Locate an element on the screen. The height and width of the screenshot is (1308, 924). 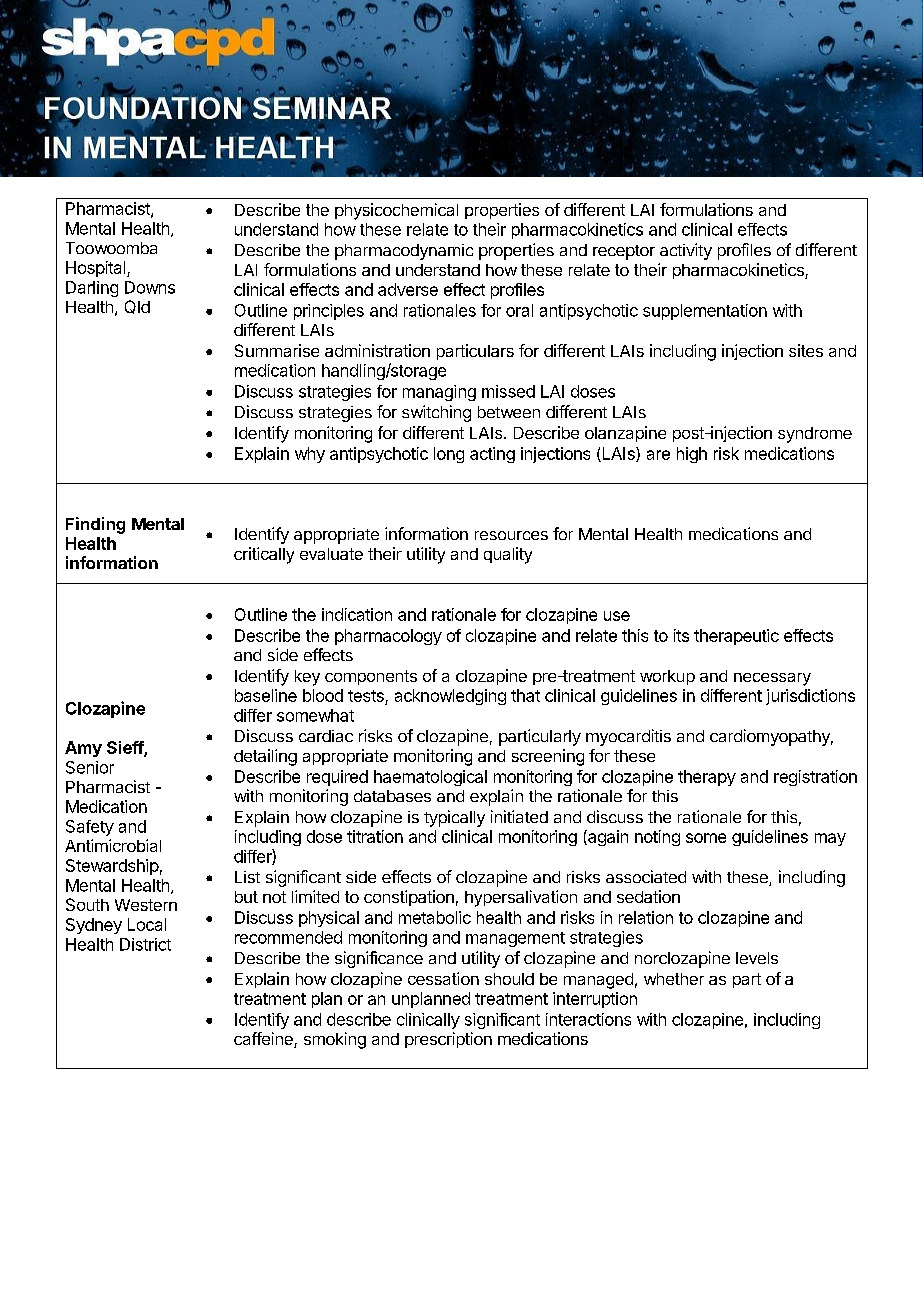
baseline is located at coordinates (266, 695).
